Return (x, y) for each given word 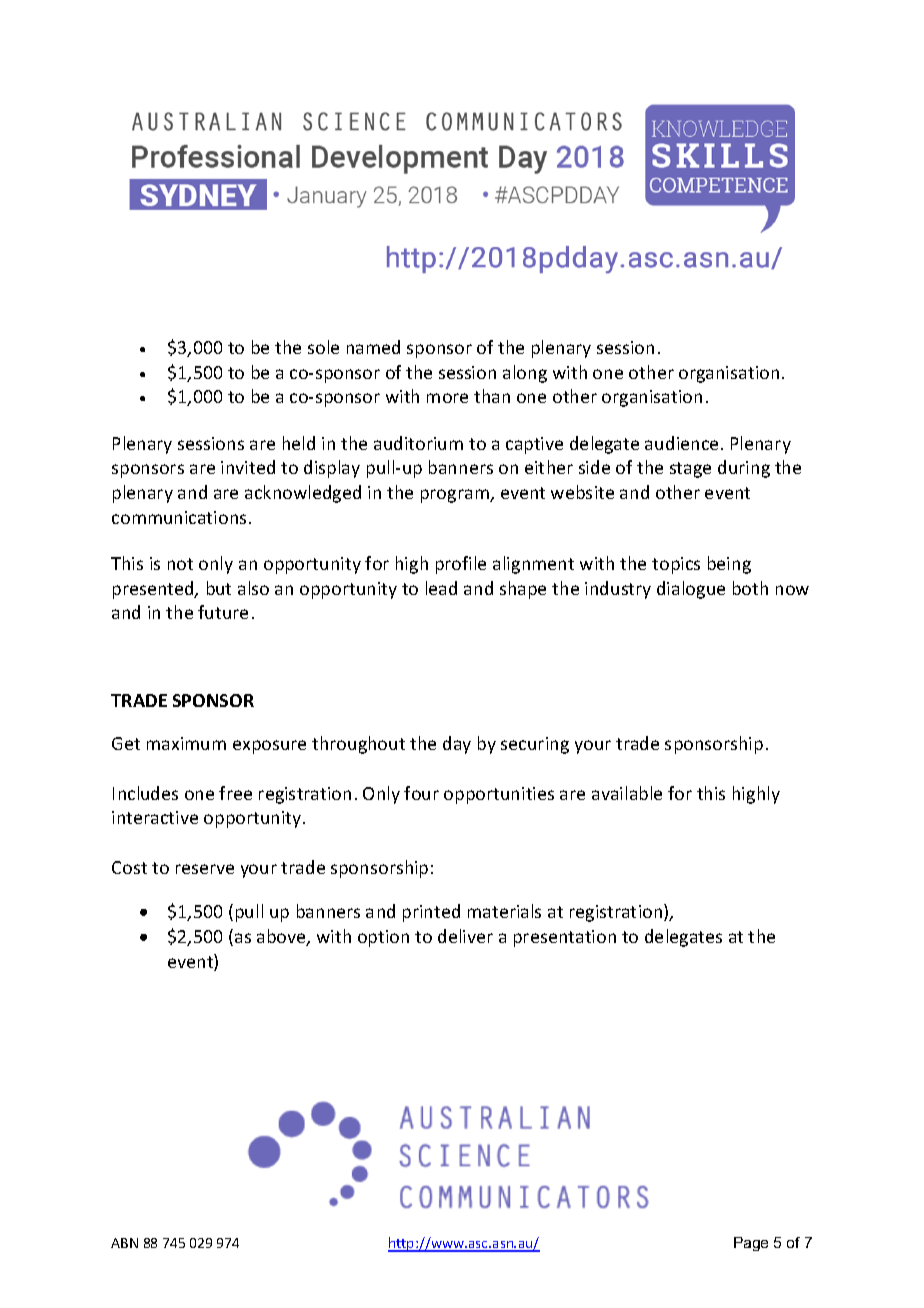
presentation (565, 938)
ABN (124, 1243)
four (421, 793)
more (447, 398)
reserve (205, 869)
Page (751, 1244)
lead (441, 588)
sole (323, 347)
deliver (465, 936)
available (627, 793)
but (219, 588)
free (235, 793)
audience (681, 443)
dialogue (691, 590)
